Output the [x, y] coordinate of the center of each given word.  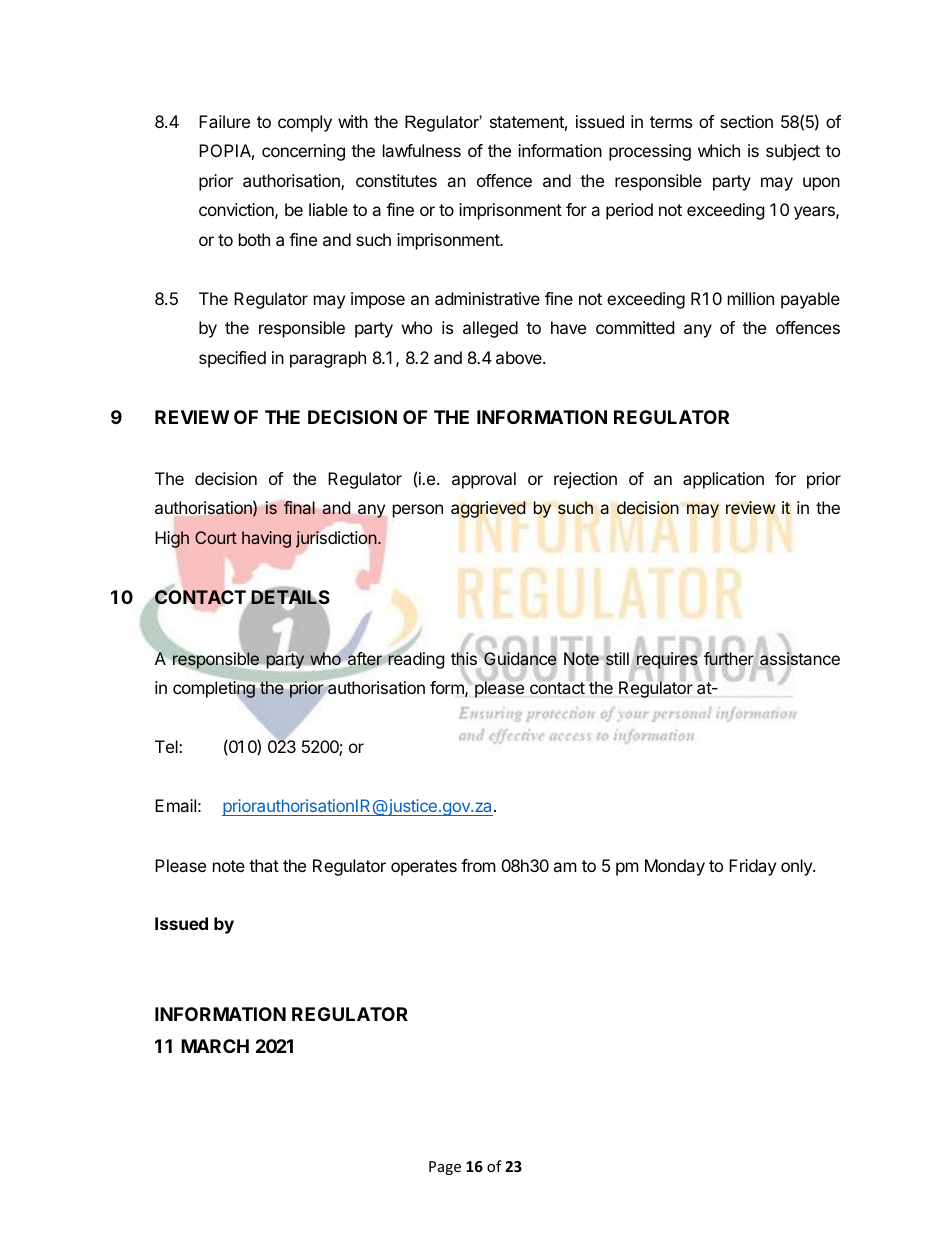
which [719, 150]
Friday [752, 867]
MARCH [215, 1046]
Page [445, 1168]
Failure [224, 121]
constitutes [396, 180]
